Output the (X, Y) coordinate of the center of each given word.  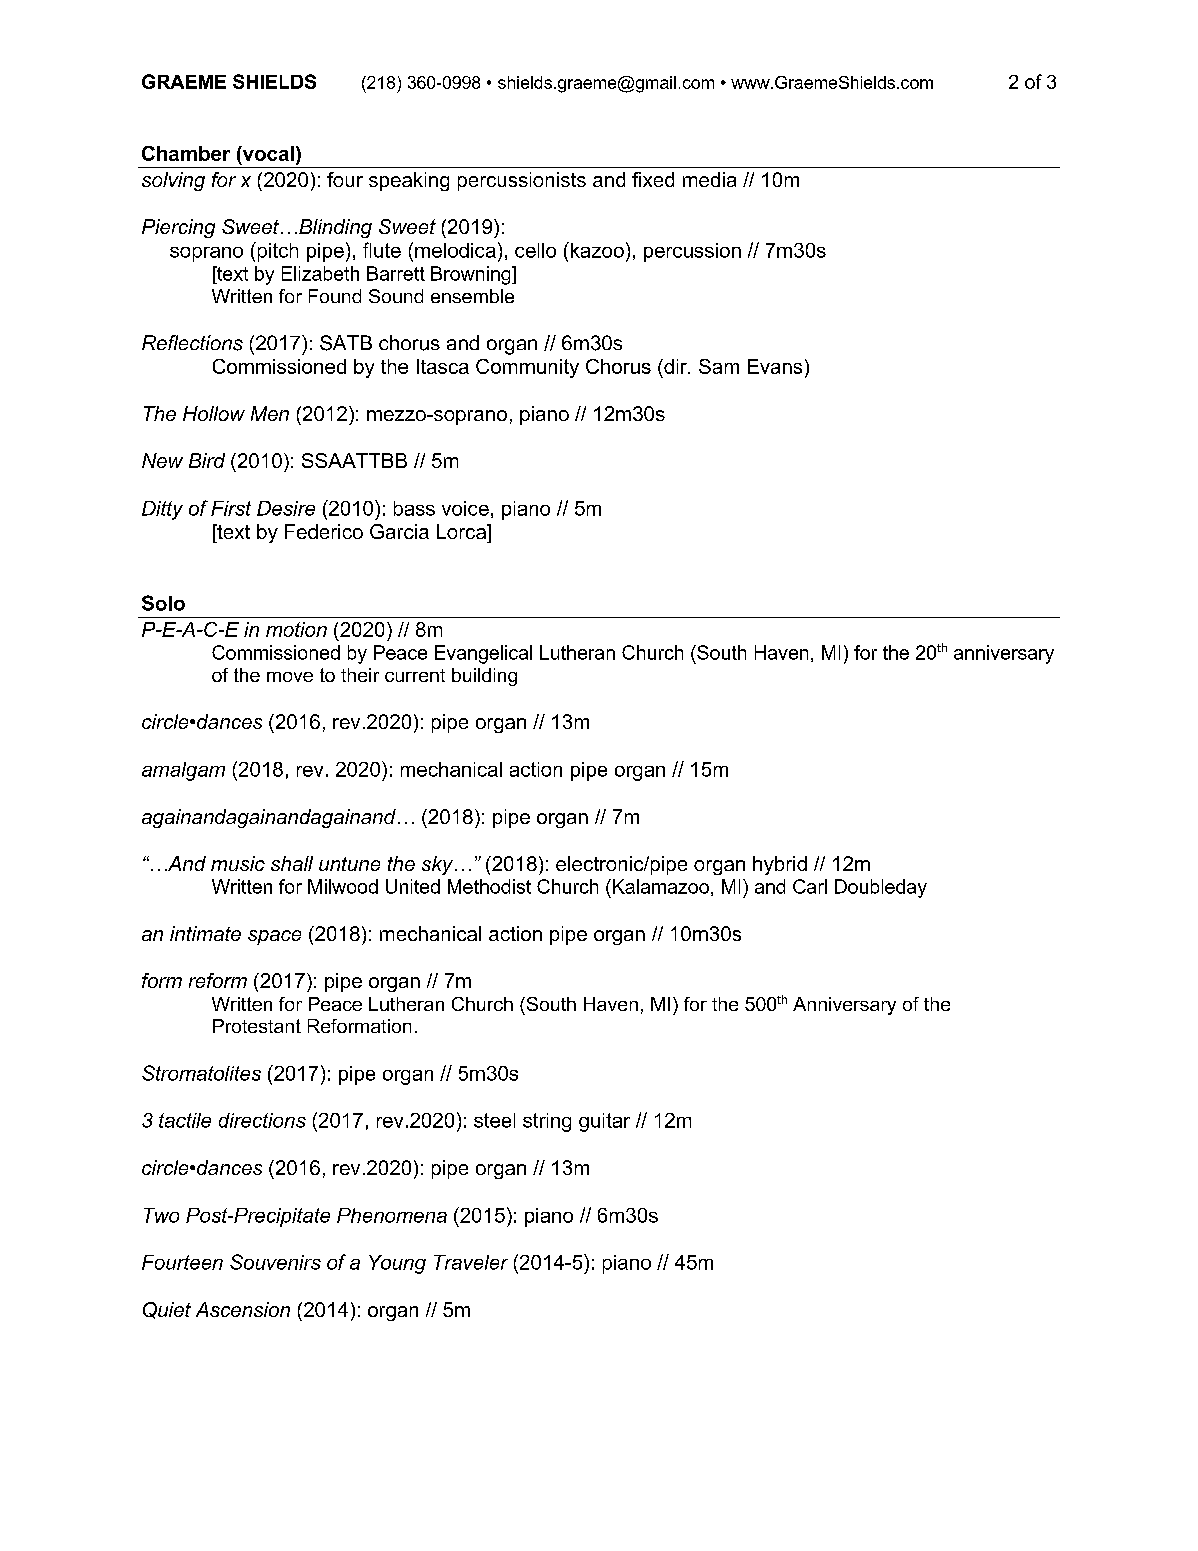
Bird (207, 460)
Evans (775, 366)
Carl (810, 886)
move (290, 677)
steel (494, 1120)
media (709, 179)
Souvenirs (275, 1262)
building (484, 677)
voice (465, 508)
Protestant (257, 1026)
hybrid (780, 865)
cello (535, 250)
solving (173, 181)
